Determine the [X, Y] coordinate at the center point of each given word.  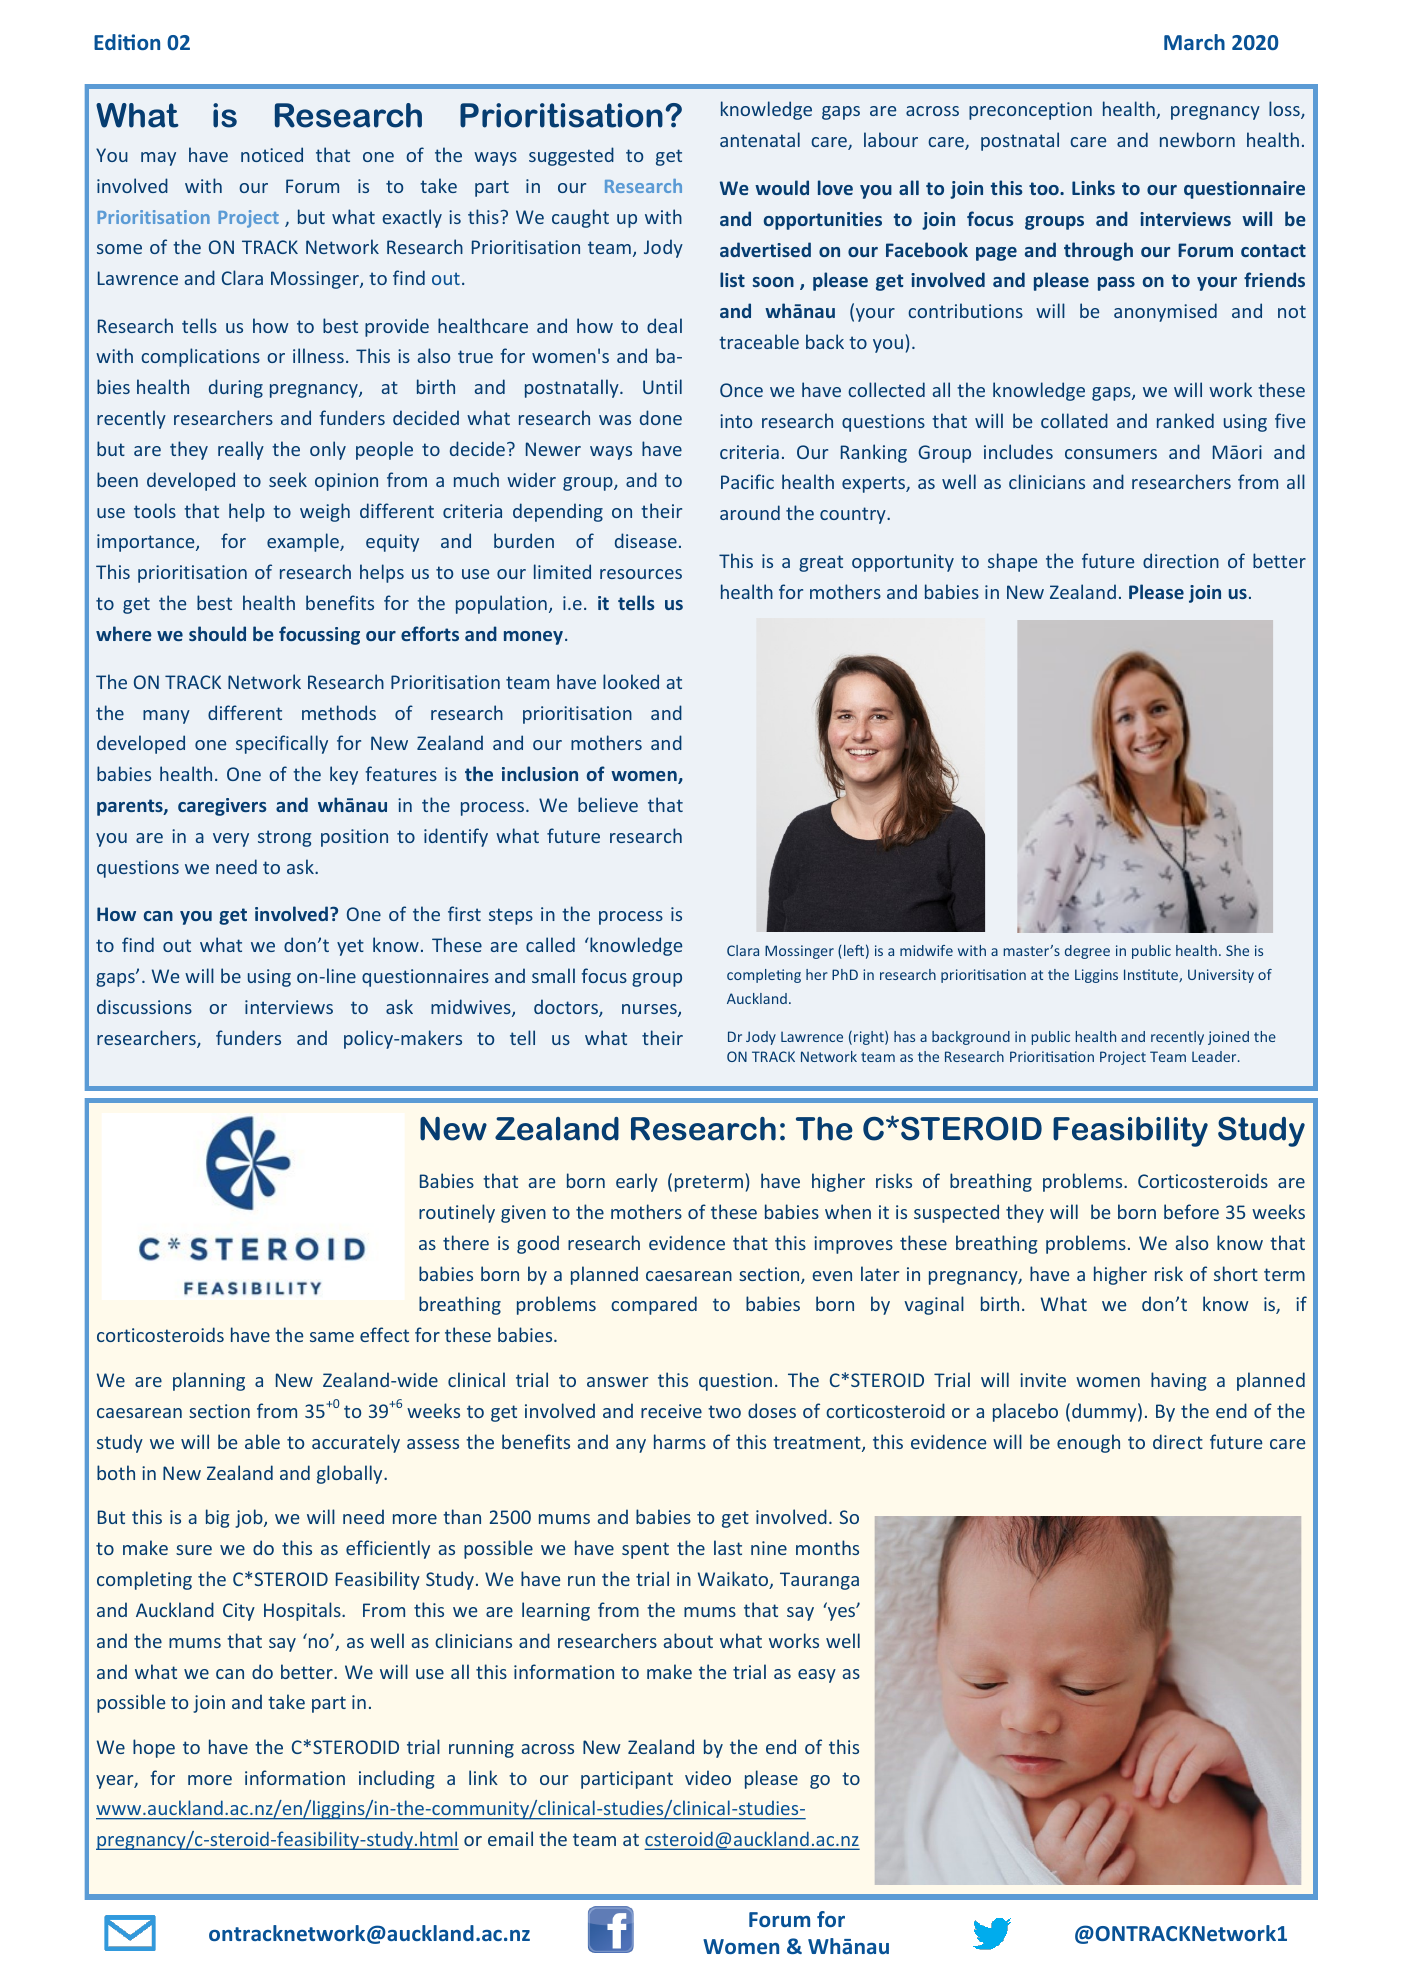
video [708, 1777]
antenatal [760, 139]
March [1194, 42]
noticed [272, 154]
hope [154, 1748]
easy [817, 1676]
